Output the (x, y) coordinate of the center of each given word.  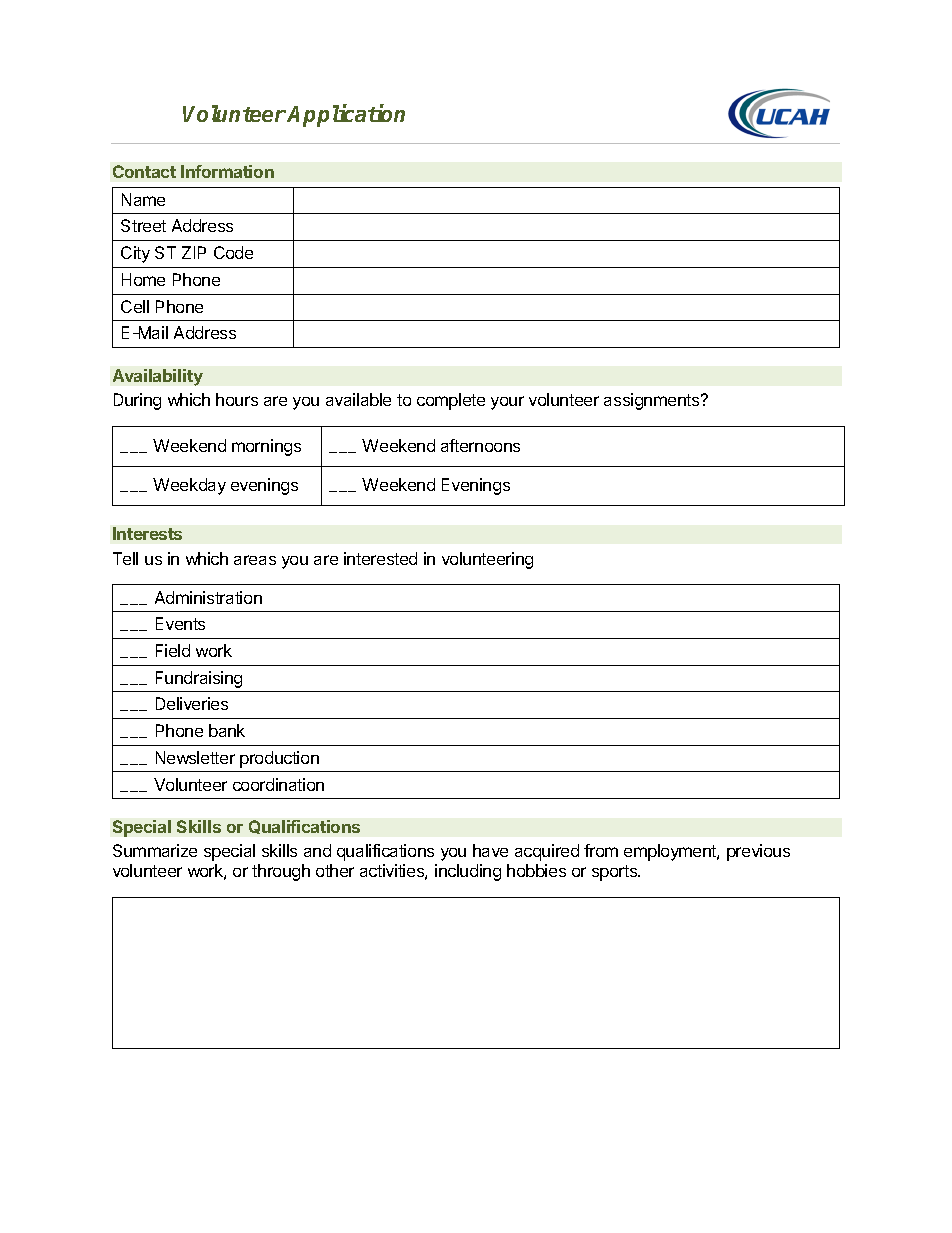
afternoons (480, 445)
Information (227, 171)
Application (346, 116)
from (601, 850)
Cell (135, 306)
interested (380, 558)
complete (451, 401)
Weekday (189, 486)
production (279, 759)
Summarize (155, 850)
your (507, 403)
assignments (653, 401)
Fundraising (199, 679)
